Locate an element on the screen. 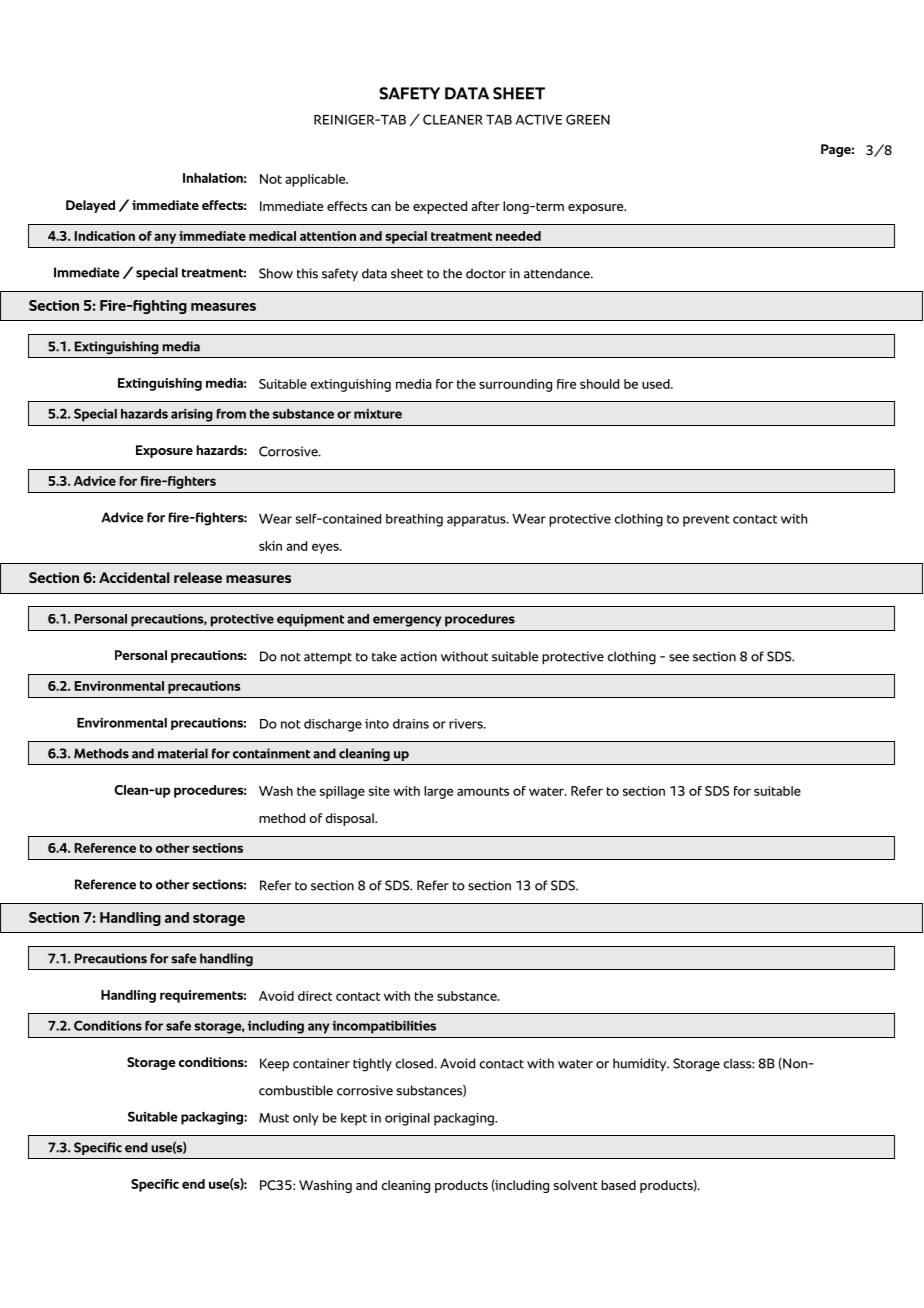 Image resolution: width=924 pixels, height=1308 pixels. prevent is located at coordinates (706, 521).
